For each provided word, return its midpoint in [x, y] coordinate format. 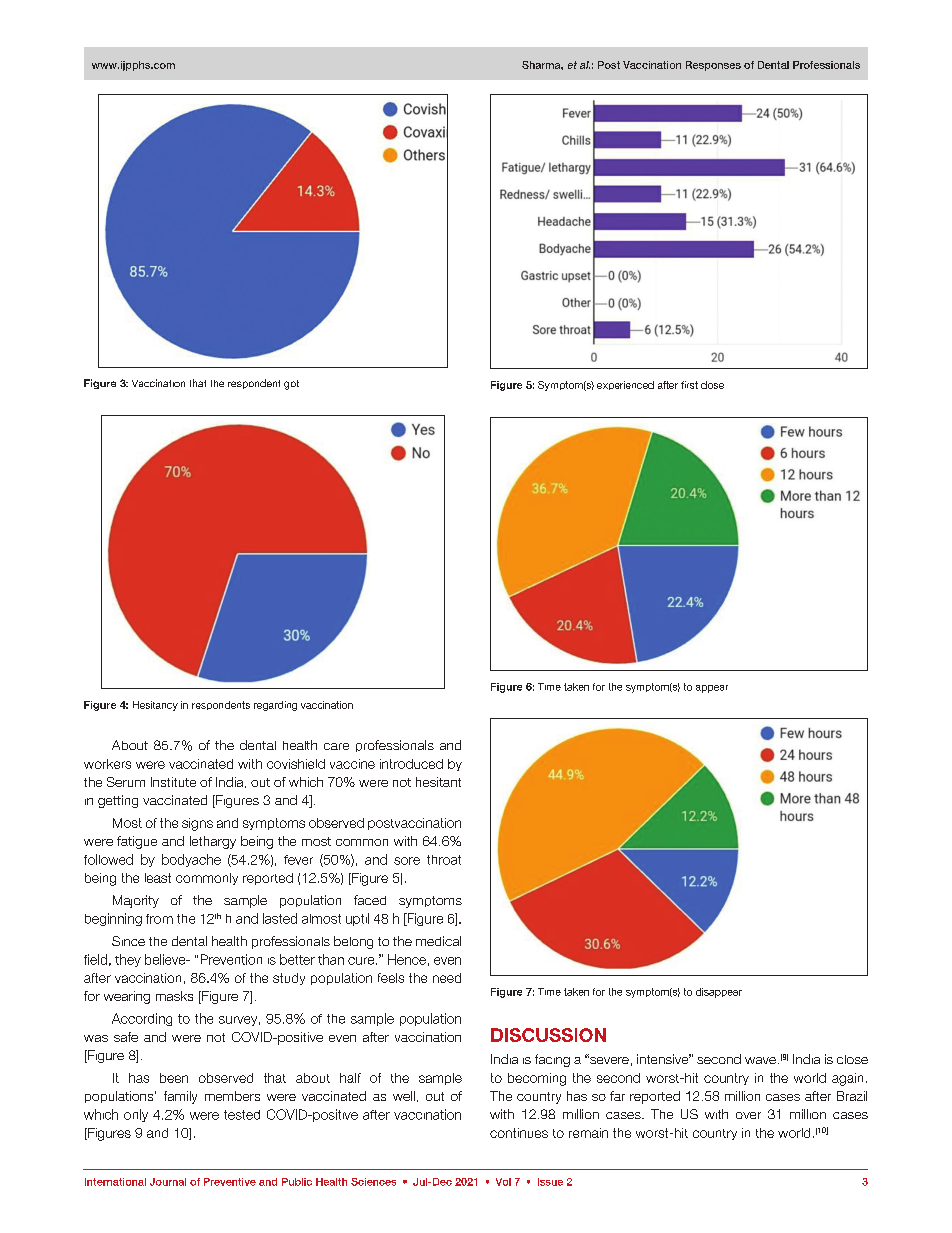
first [689, 385]
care [336, 746]
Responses [713, 66]
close [852, 1059]
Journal [168, 1182]
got [291, 385]
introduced [411, 764]
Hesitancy [155, 706]
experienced [625, 385]
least [158, 878]
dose [712, 385]
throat [444, 860]
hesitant [438, 782]
